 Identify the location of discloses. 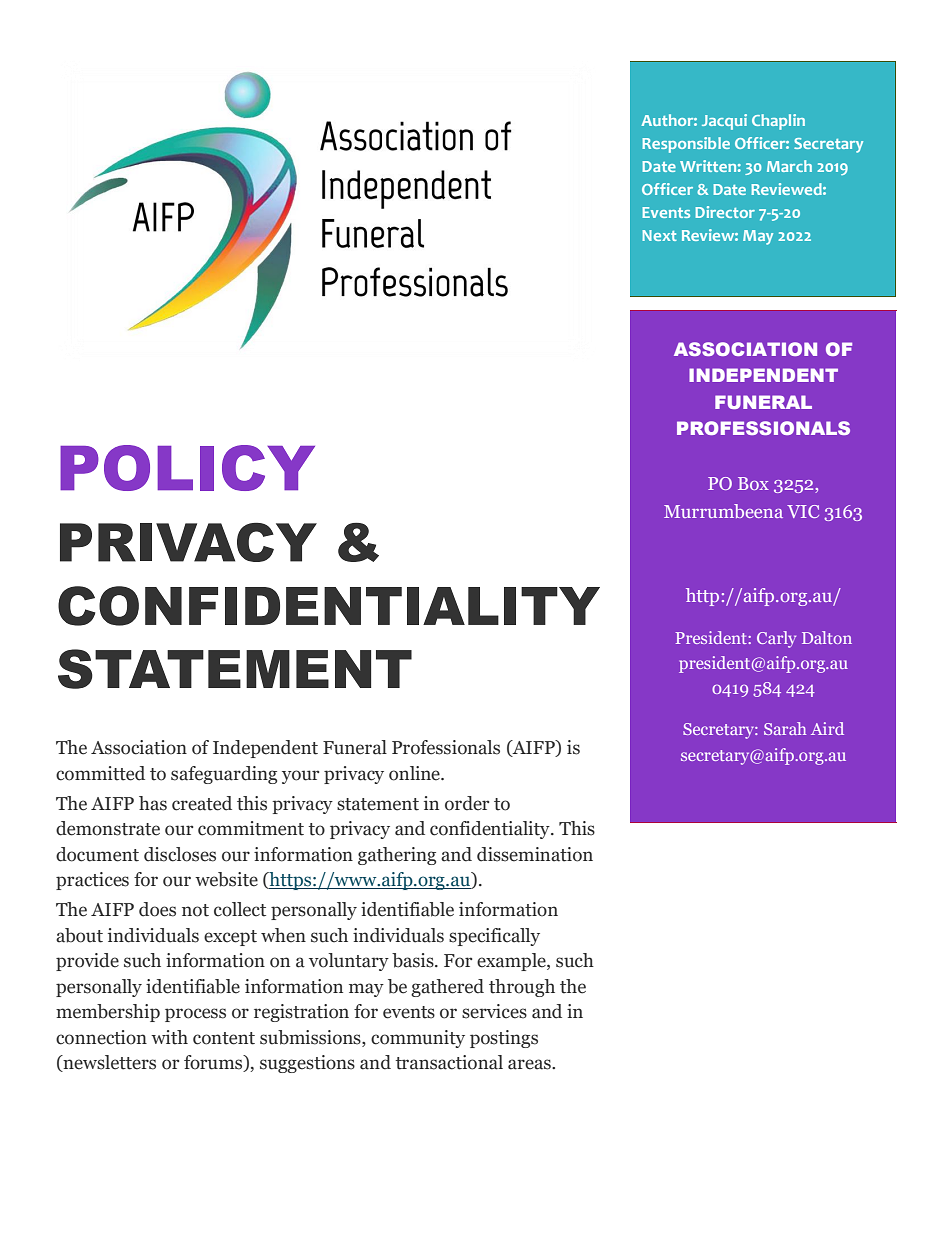
(180, 854).
